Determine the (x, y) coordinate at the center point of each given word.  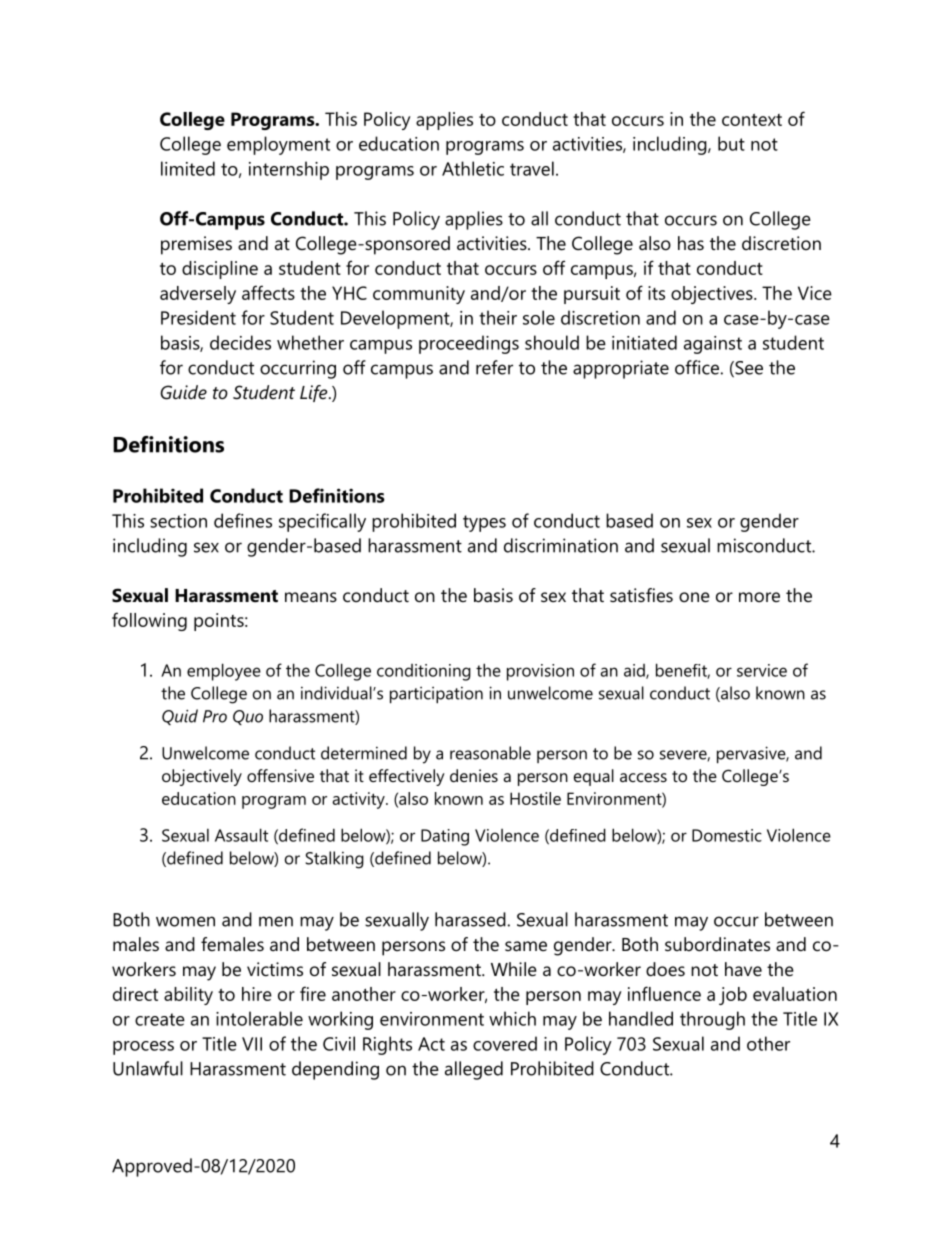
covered (505, 1043)
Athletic (473, 168)
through (712, 1020)
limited (188, 168)
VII (252, 1044)
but (731, 143)
